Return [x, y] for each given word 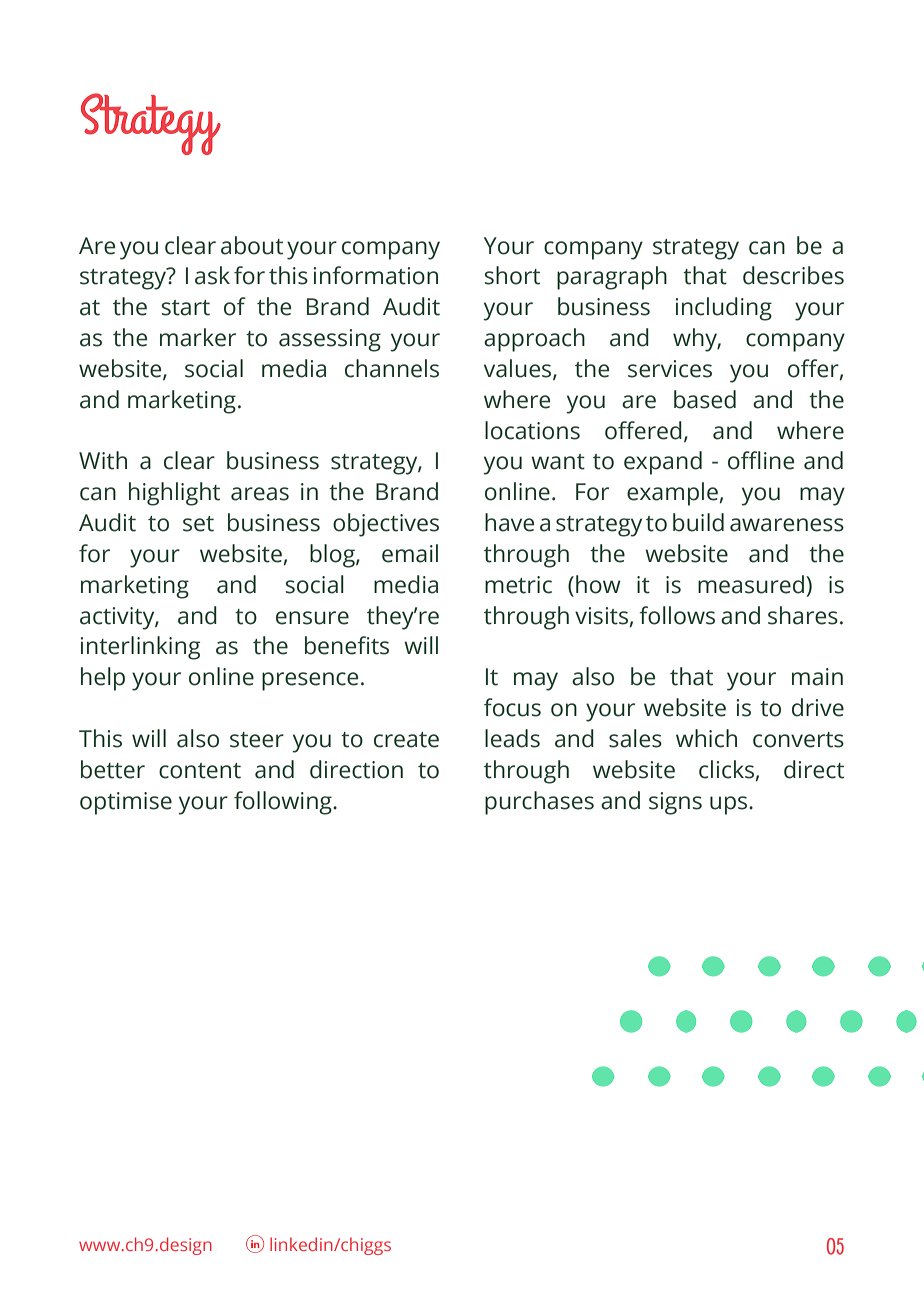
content [200, 771]
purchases [539, 803]
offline [761, 460]
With [103, 460]
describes [793, 275]
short [512, 275]
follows [677, 615]
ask [212, 275]
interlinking [140, 648]
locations [532, 430]
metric [518, 585]
